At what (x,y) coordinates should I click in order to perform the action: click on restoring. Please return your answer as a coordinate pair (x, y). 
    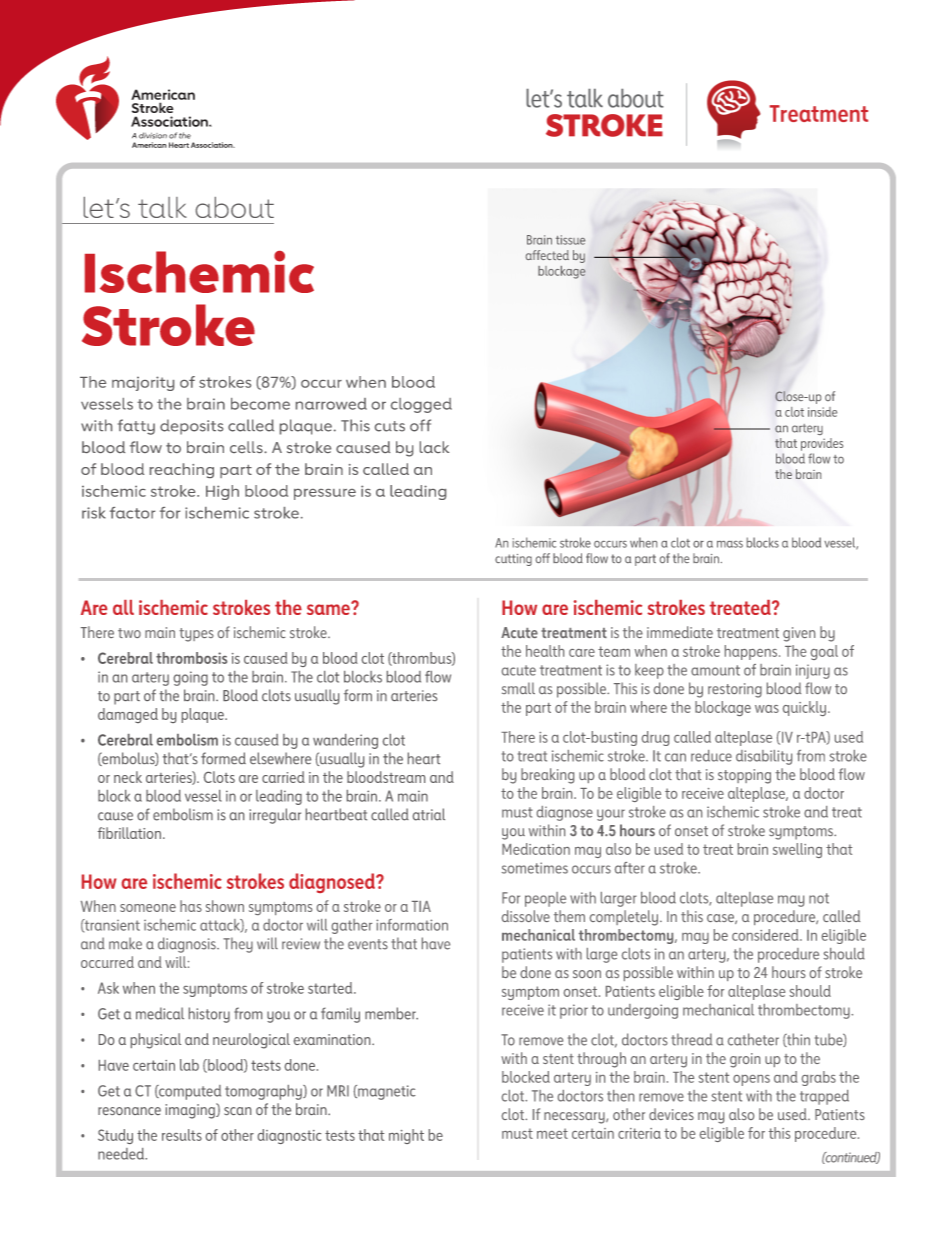
    Looking at the image, I should click on (735, 690).
